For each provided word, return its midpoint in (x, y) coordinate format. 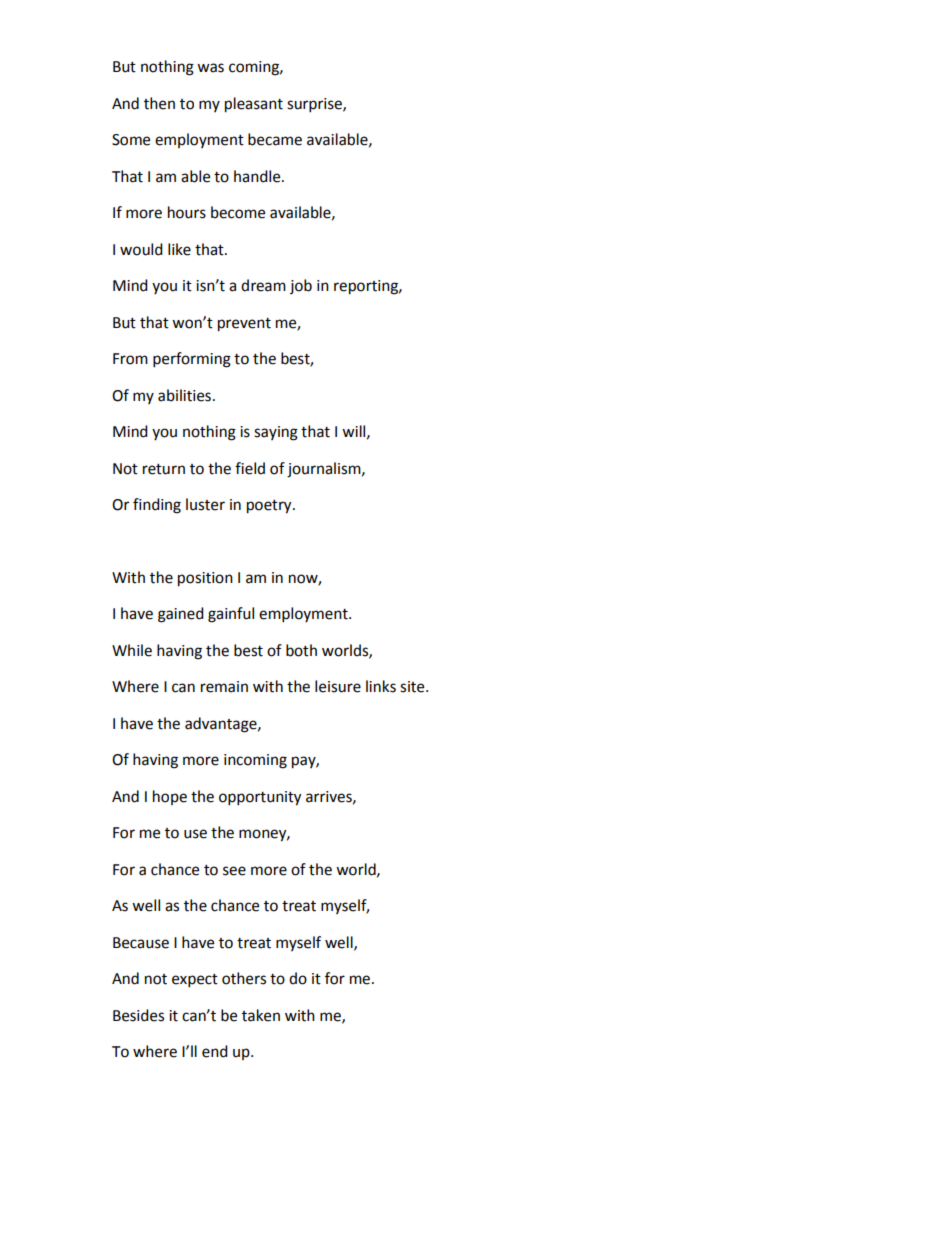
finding (157, 506)
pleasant (254, 105)
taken (261, 1015)
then (159, 103)
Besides (138, 1015)
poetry (270, 507)
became (275, 139)
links (381, 686)
